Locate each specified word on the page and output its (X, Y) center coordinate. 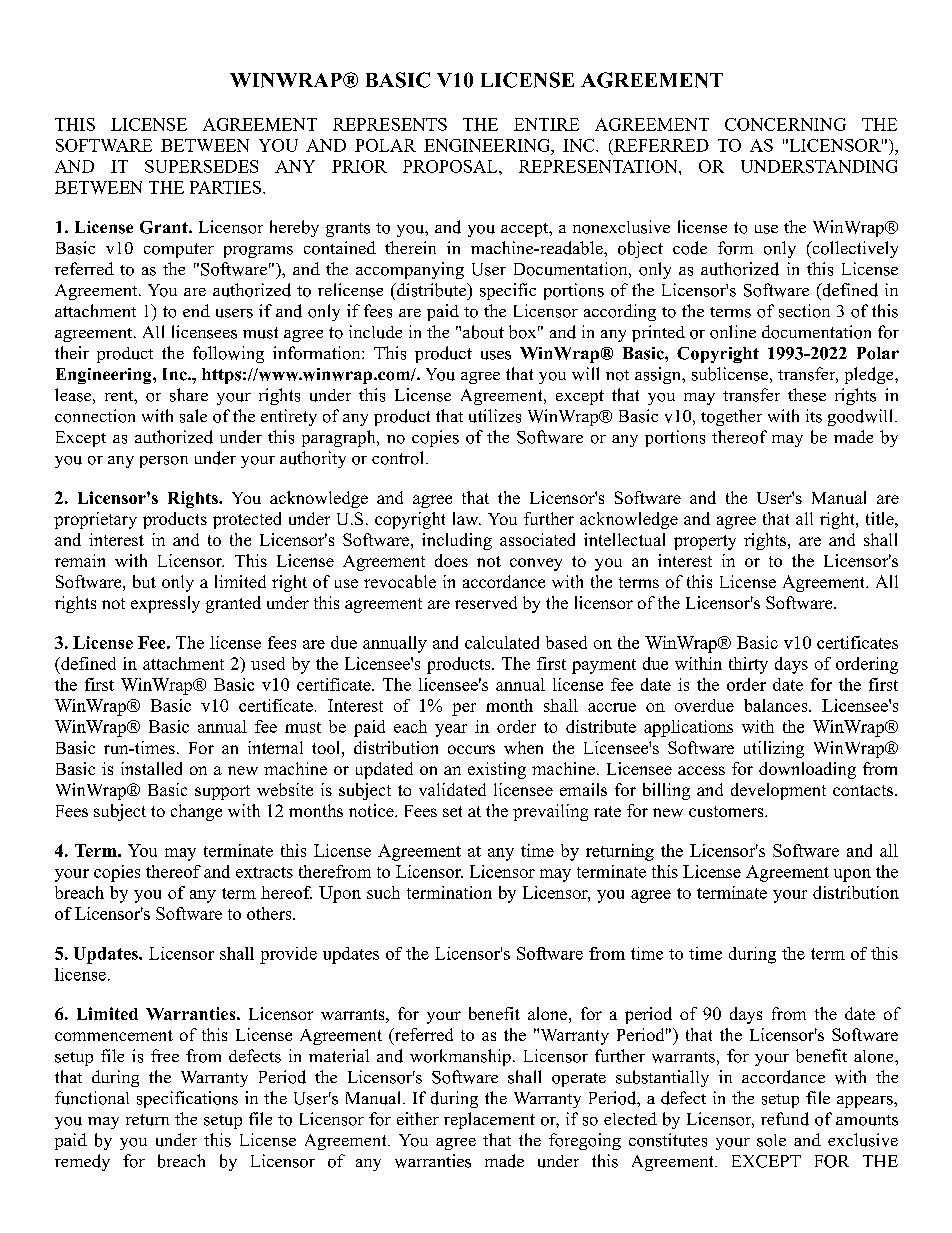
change (196, 812)
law (467, 518)
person (164, 462)
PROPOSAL (451, 166)
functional (92, 1098)
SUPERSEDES (201, 166)
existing (497, 770)
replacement (489, 1120)
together (731, 417)
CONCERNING (785, 124)
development (778, 791)
